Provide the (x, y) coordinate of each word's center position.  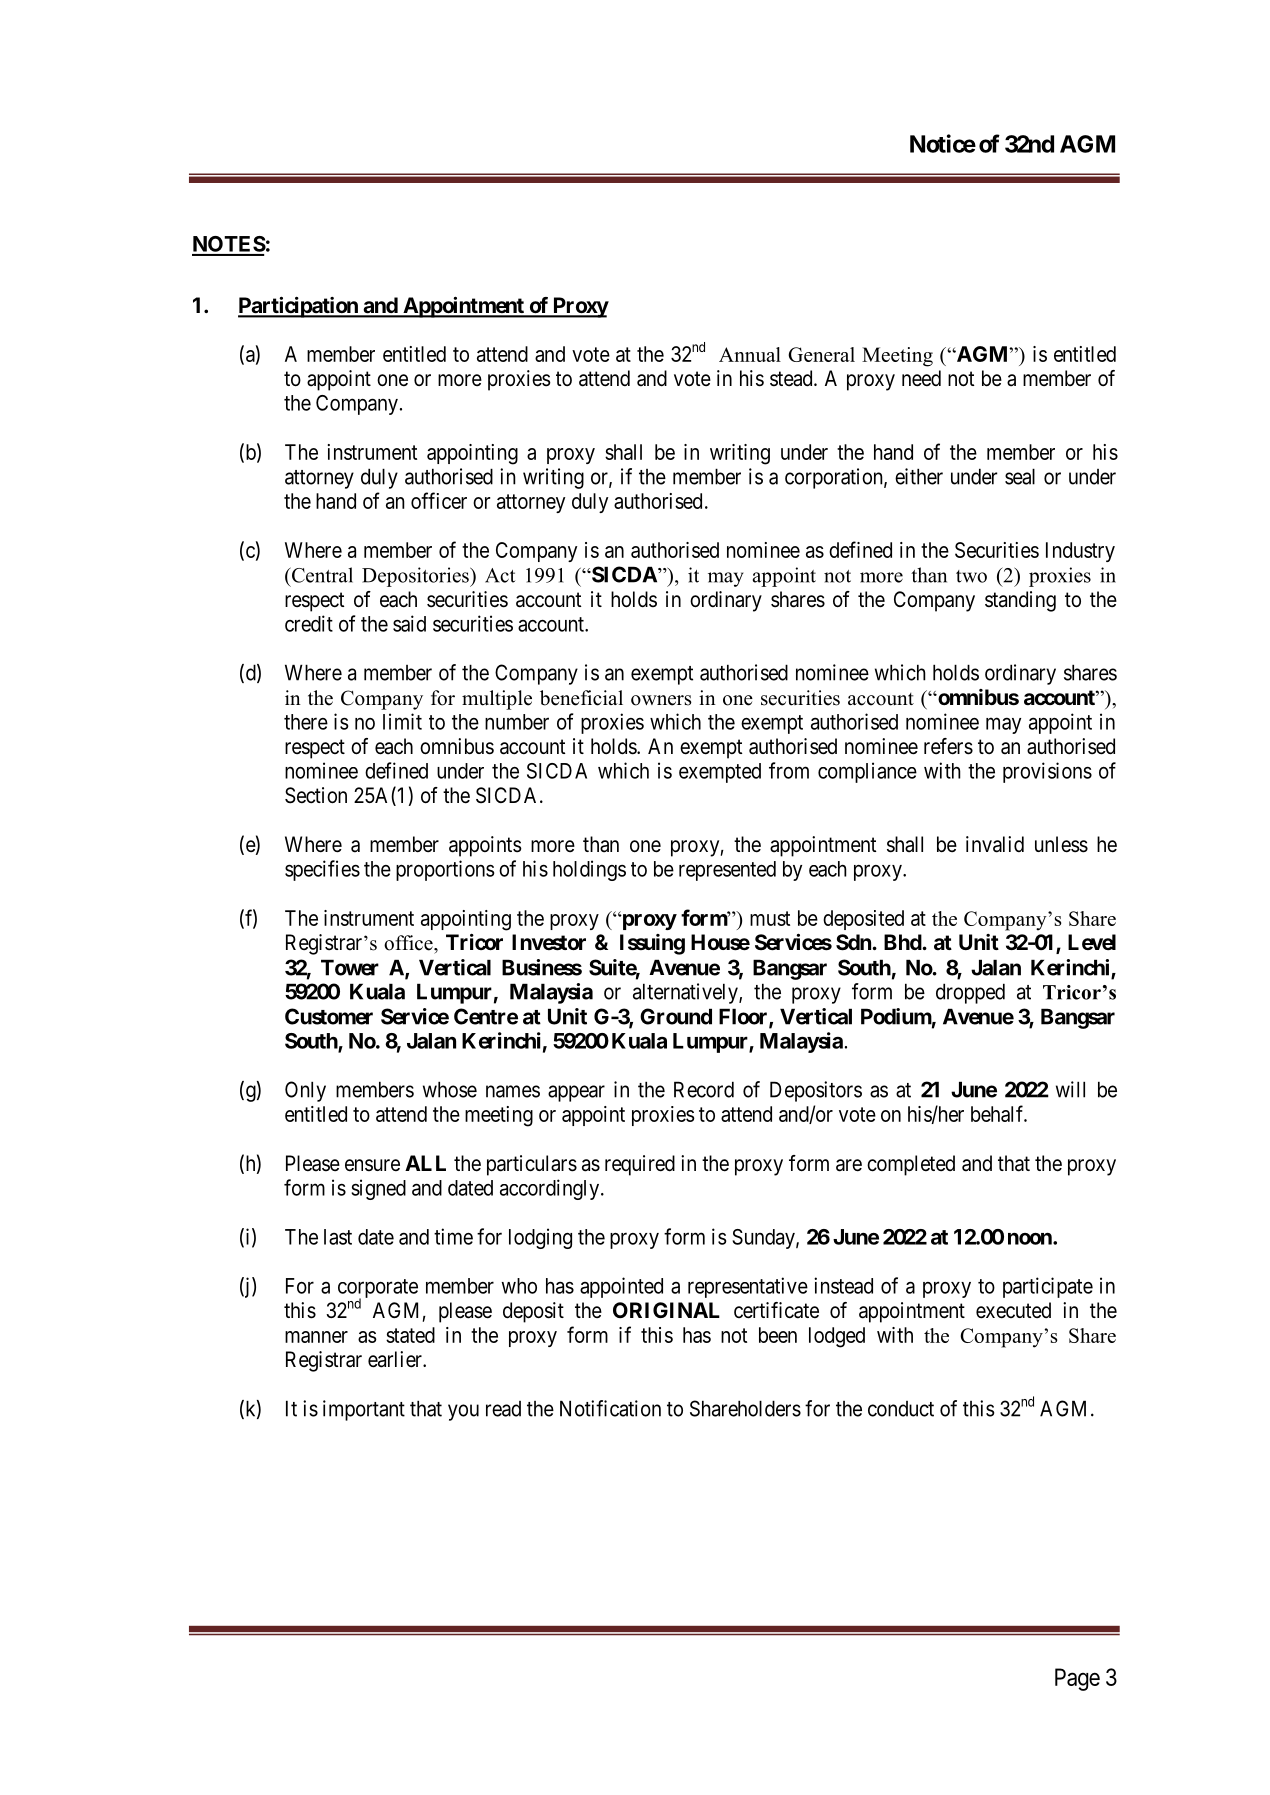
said (409, 623)
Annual (750, 354)
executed (1013, 1310)
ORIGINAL (666, 1310)
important (364, 1410)
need (921, 378)
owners (661, 700)
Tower (350, 967)
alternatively (686, 993)
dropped (970, 993)
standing (1020, 601)
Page (1077, 1679)
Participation (299, 307)
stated (410, 1335)
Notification (610, 1408)
